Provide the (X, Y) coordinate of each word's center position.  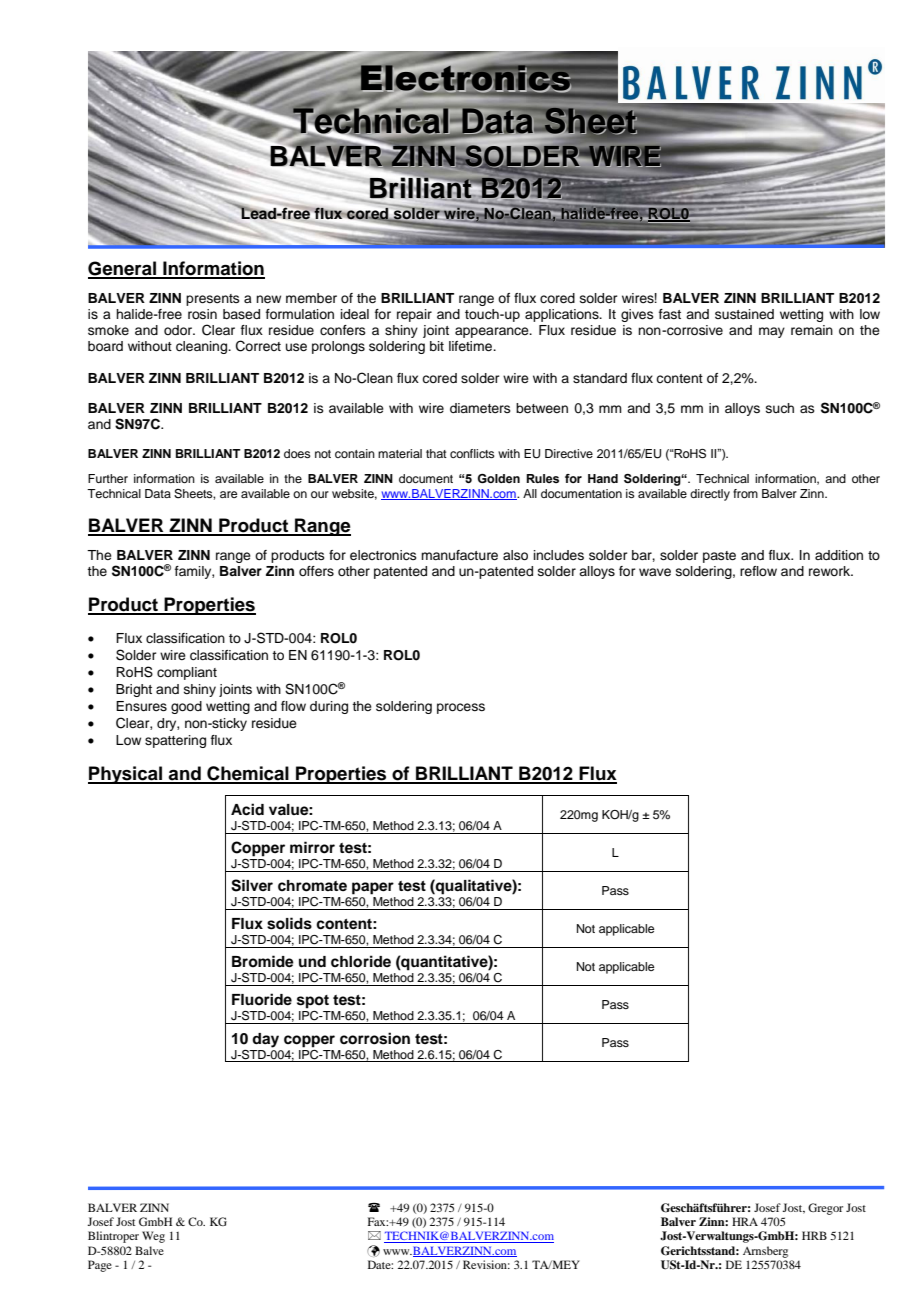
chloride (361, 961)
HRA (745, 1221)
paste (719, 557)
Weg (153, 1237)
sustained (744, 314)
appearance (493, 332)
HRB (814, 1235)
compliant (187, 673)
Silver (252, 885)
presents (213, 300)
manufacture (459, 555)
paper (373, 888)
